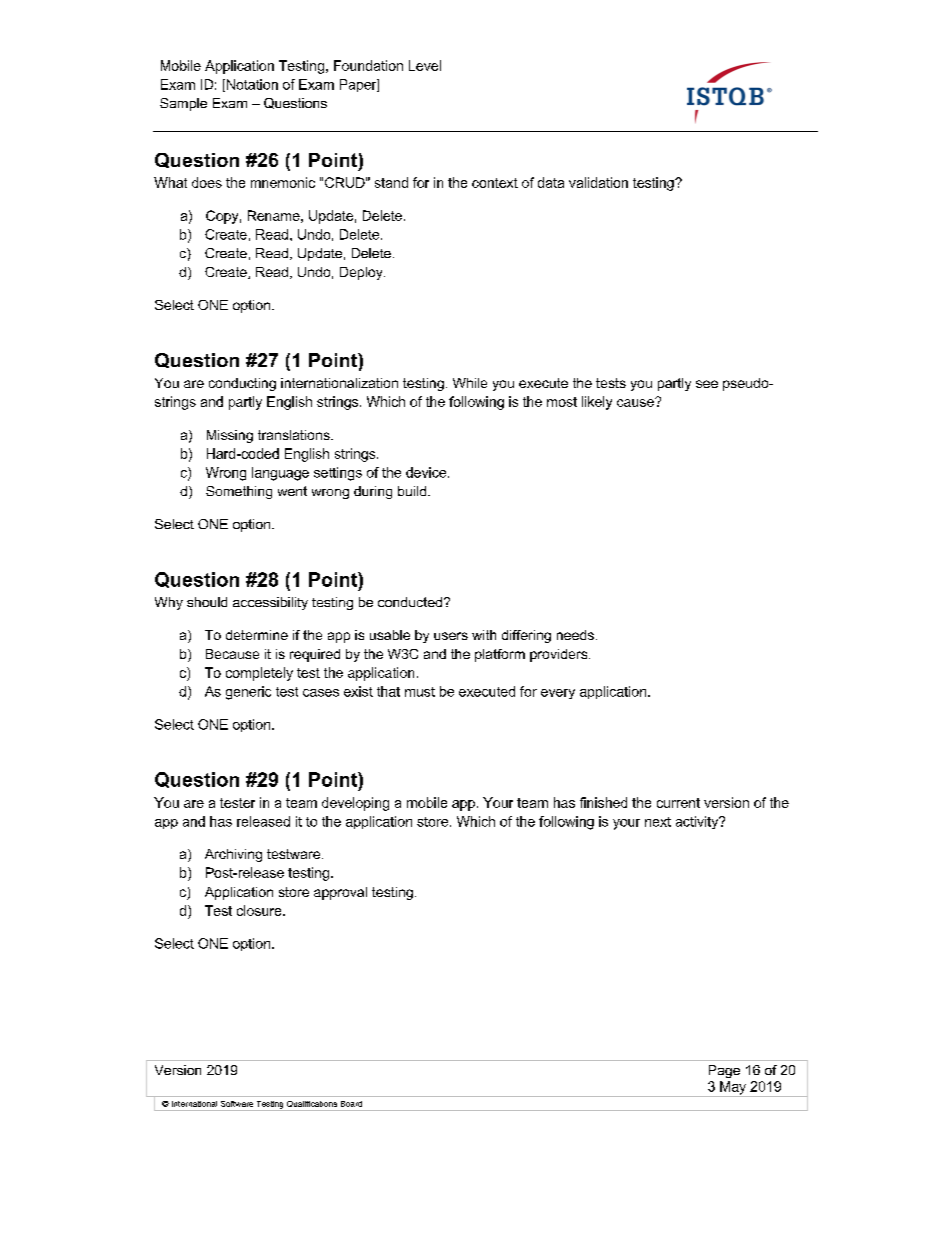  What do you see at coordinates (248, 693) in the page?
I see `generic` at bounding box center [248, 693].
